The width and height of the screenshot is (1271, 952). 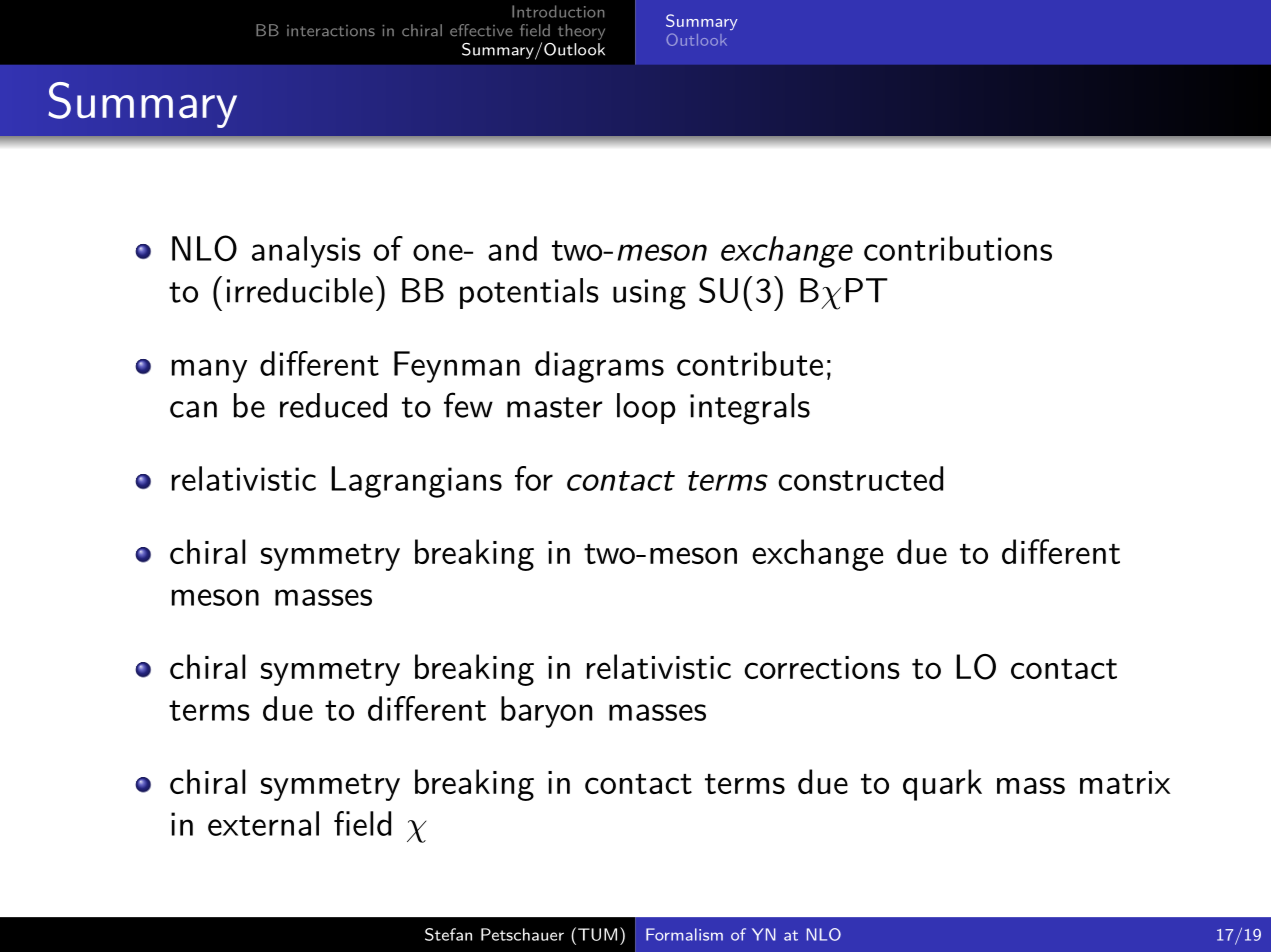 I want to click on using, so click(x=649, y=294).
